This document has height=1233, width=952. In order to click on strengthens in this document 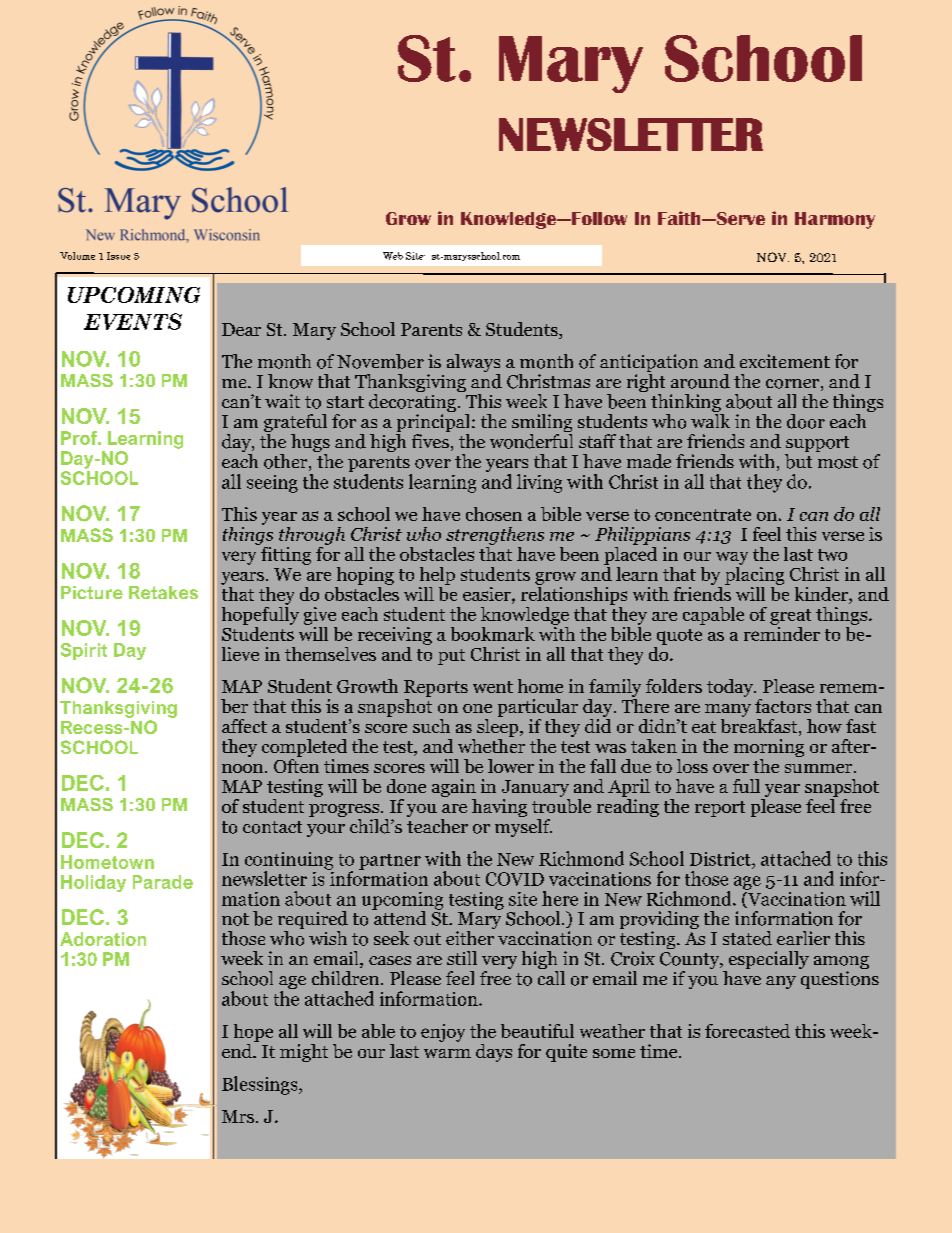, I will do `click(495, 536)`.
